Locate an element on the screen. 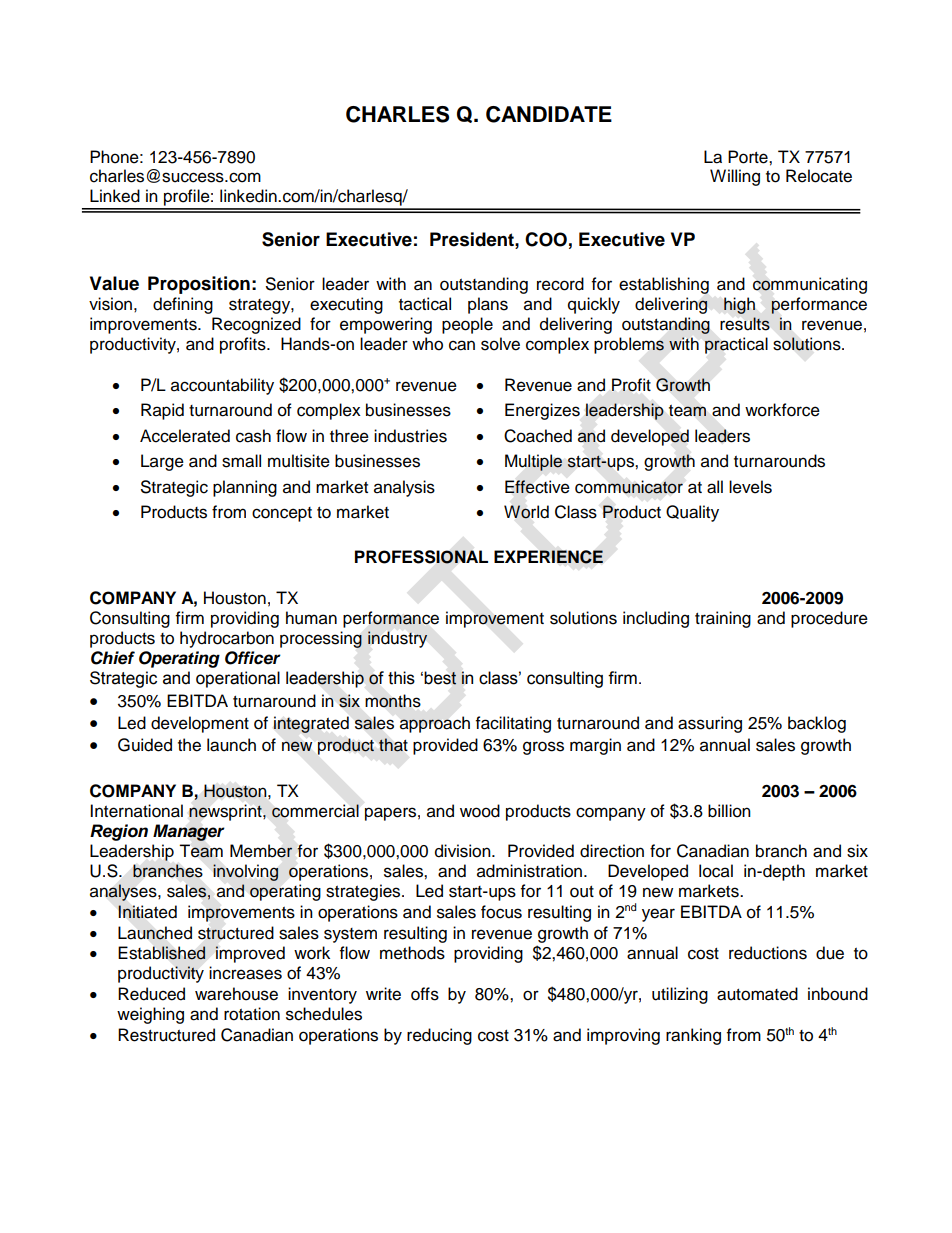 The height and width of the screenshot is (1233, 952). wood is located at coordinates (480, 811).
